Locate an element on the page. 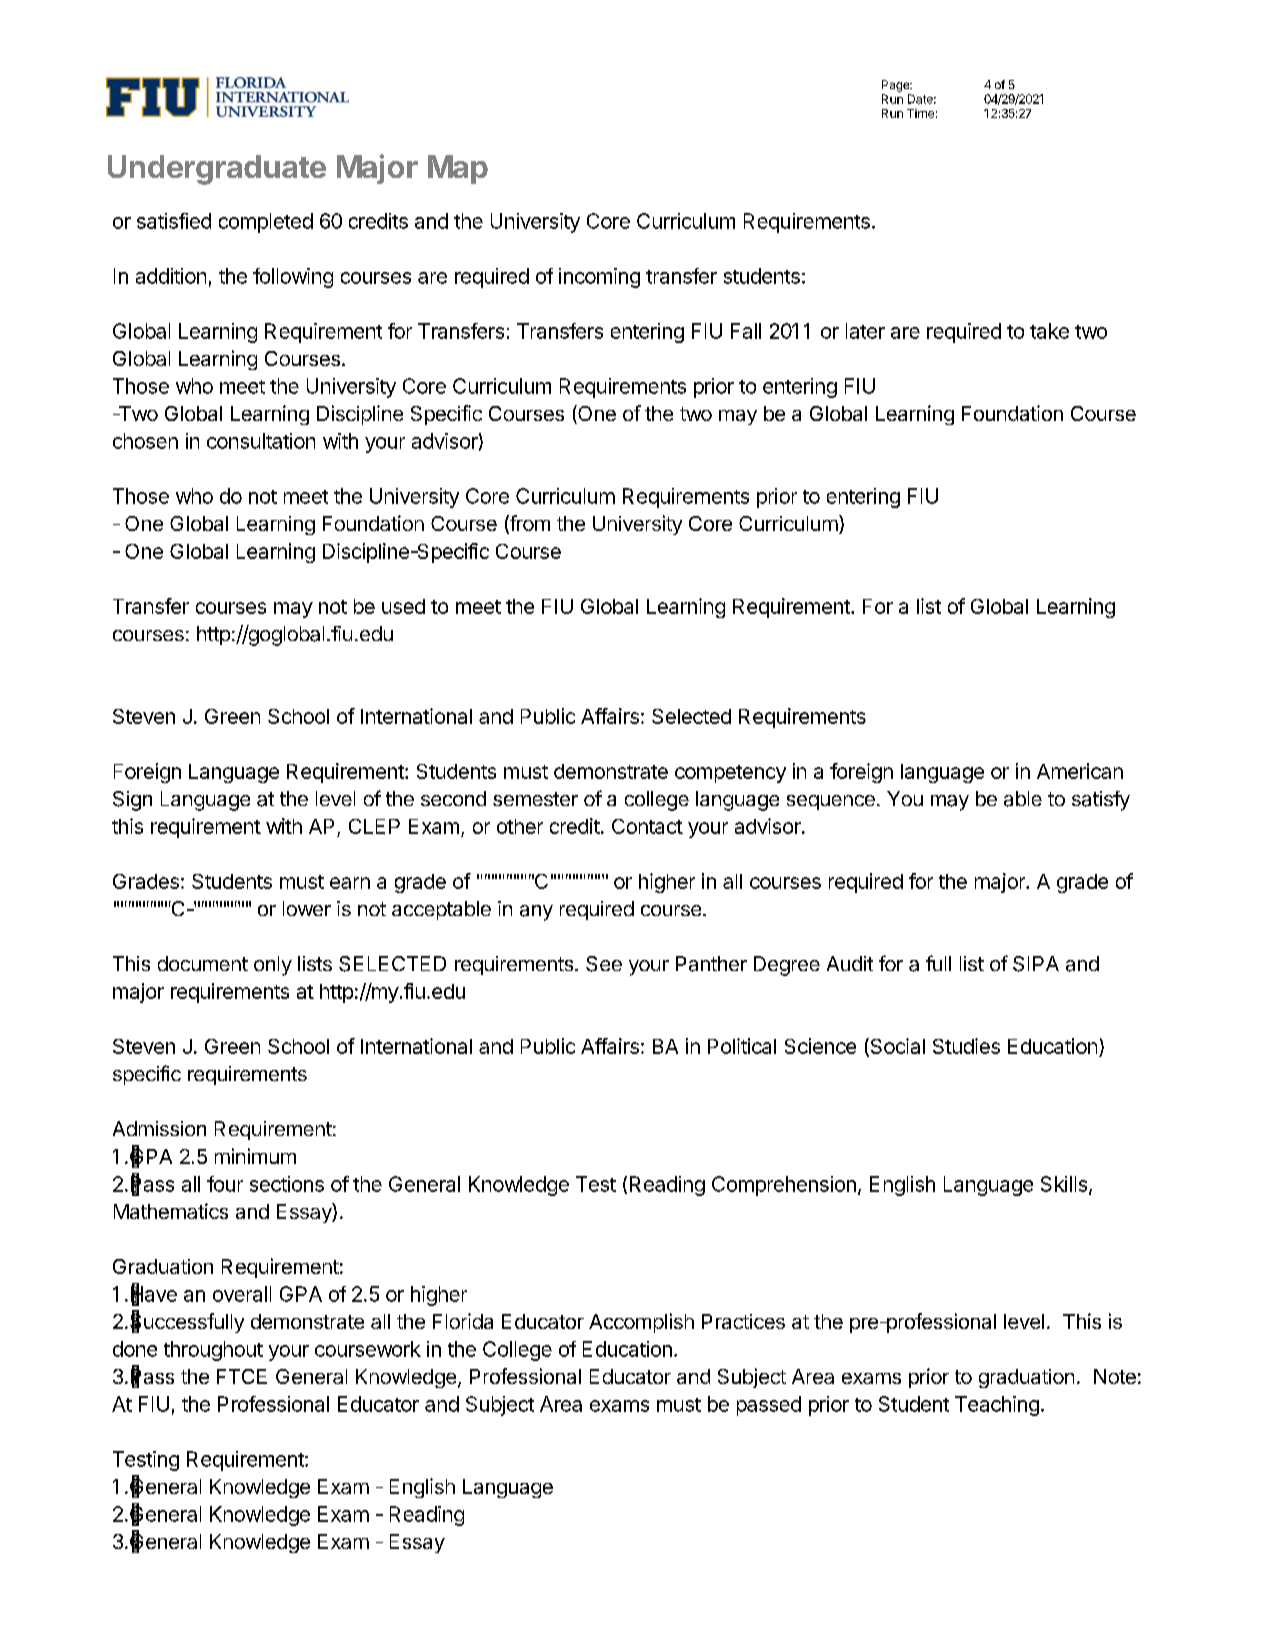 Image resolution: width=1266 pixels, height=1639 pixels. Map is located at coordinates (458, 169).
